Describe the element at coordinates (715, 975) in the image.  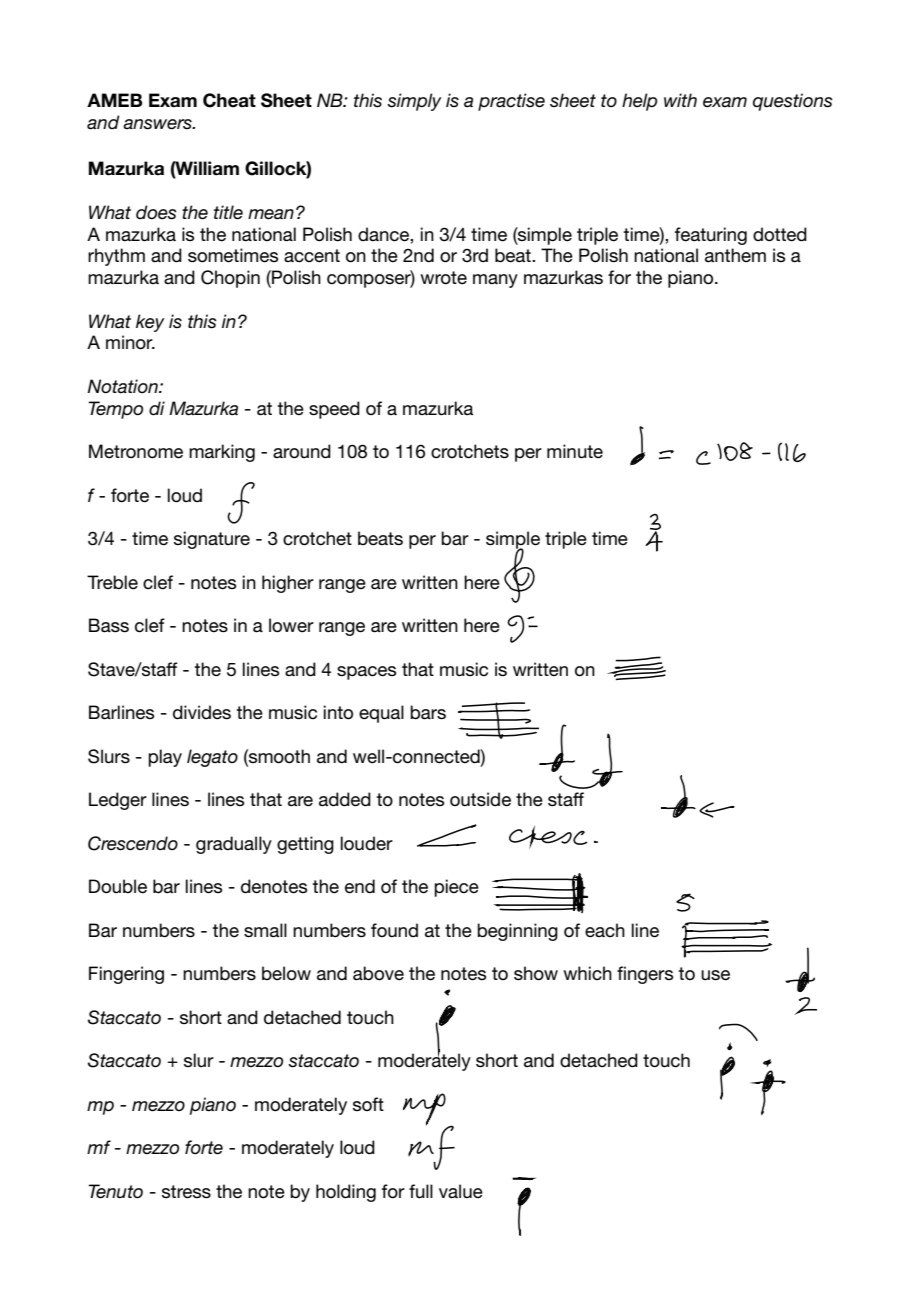
I see `use` at that location.
